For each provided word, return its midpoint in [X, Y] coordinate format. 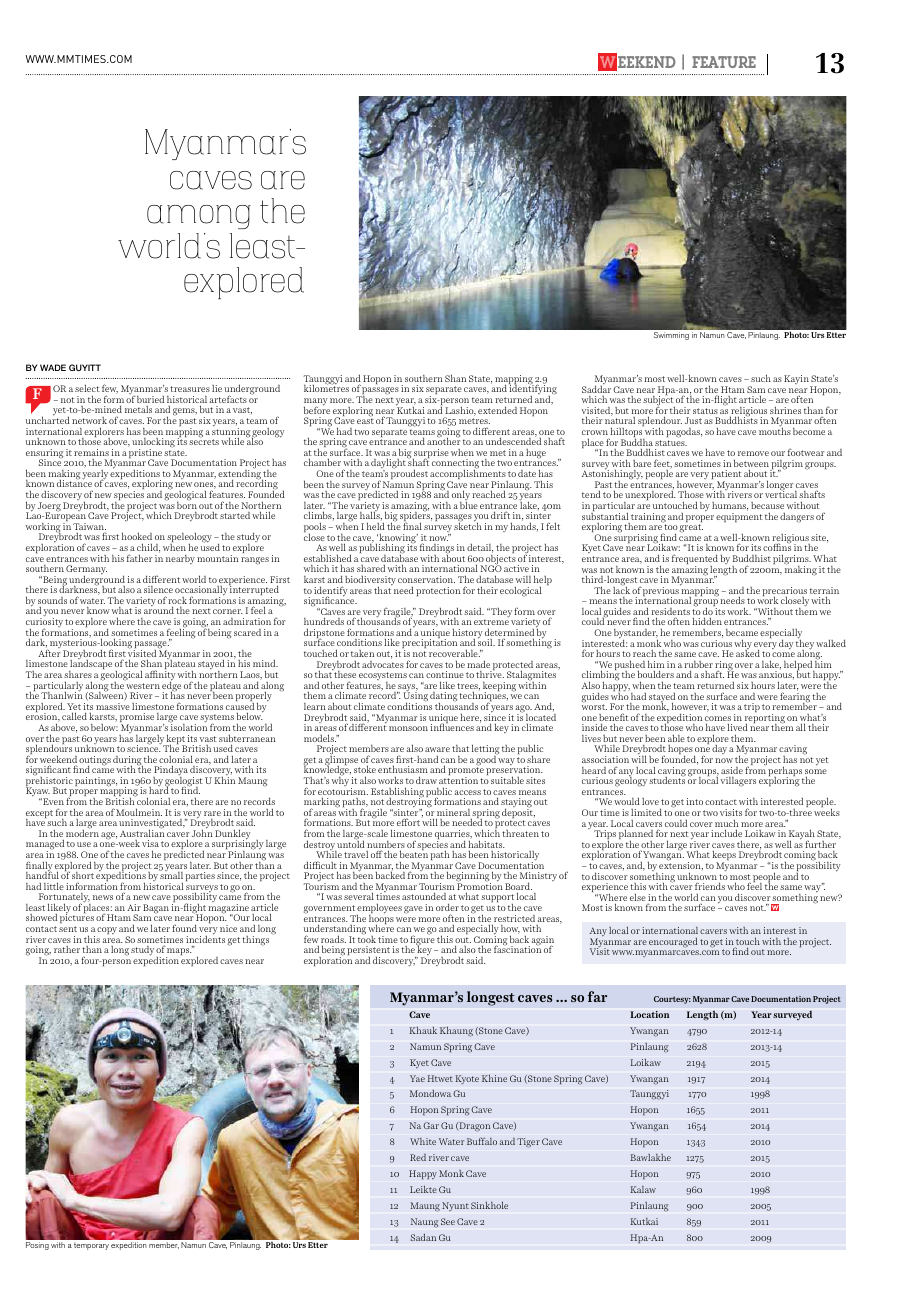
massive [113, 706]
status [705, 411]
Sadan [423, 1237]
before [317, 409]
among [199, 217]
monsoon [410, 728]
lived [737, 727]
